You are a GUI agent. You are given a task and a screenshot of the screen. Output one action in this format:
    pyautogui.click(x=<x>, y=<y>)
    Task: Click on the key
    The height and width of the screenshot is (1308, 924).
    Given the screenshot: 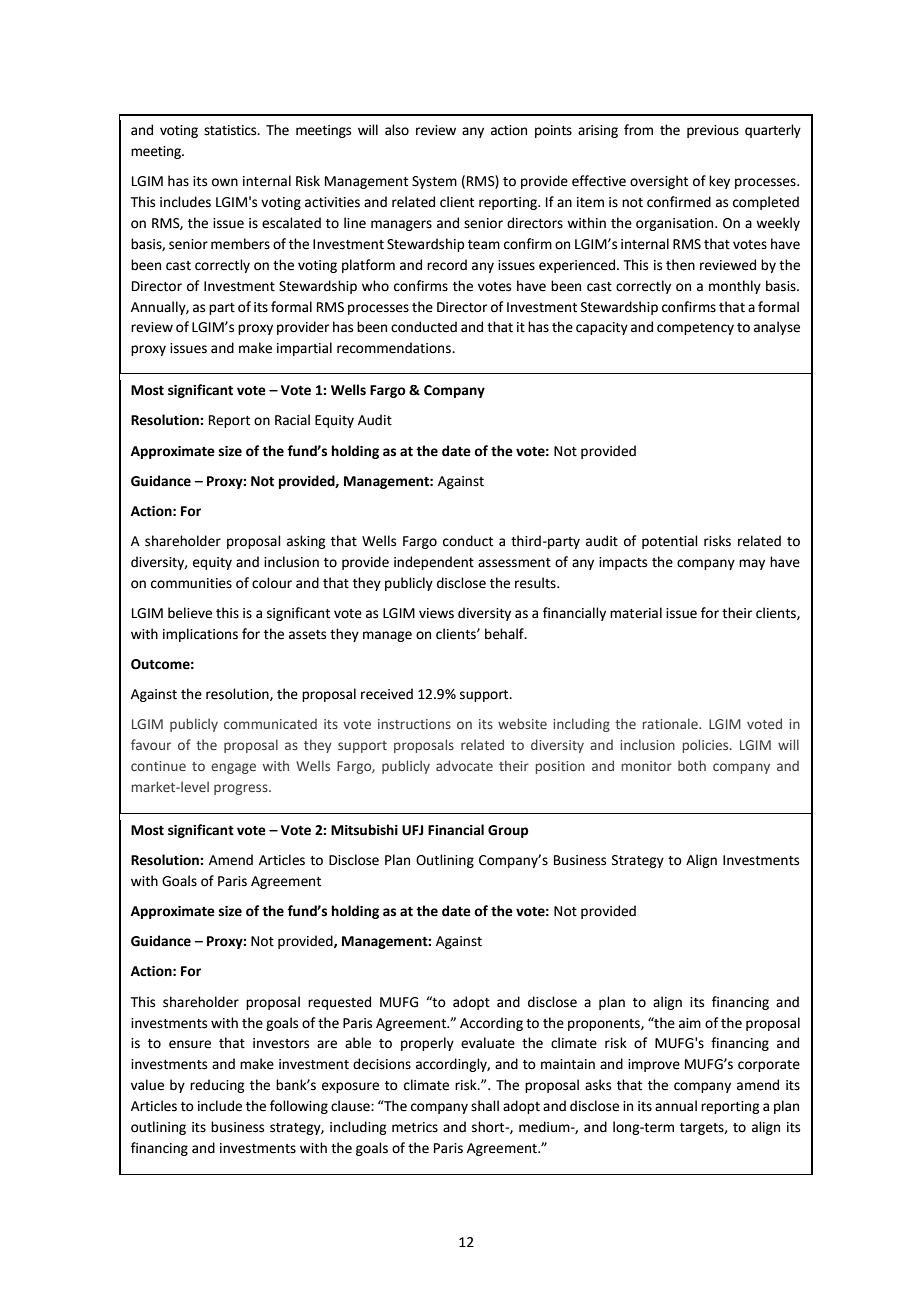 What is the action you would take?
    pyautogui.click(x=719, y=182)
